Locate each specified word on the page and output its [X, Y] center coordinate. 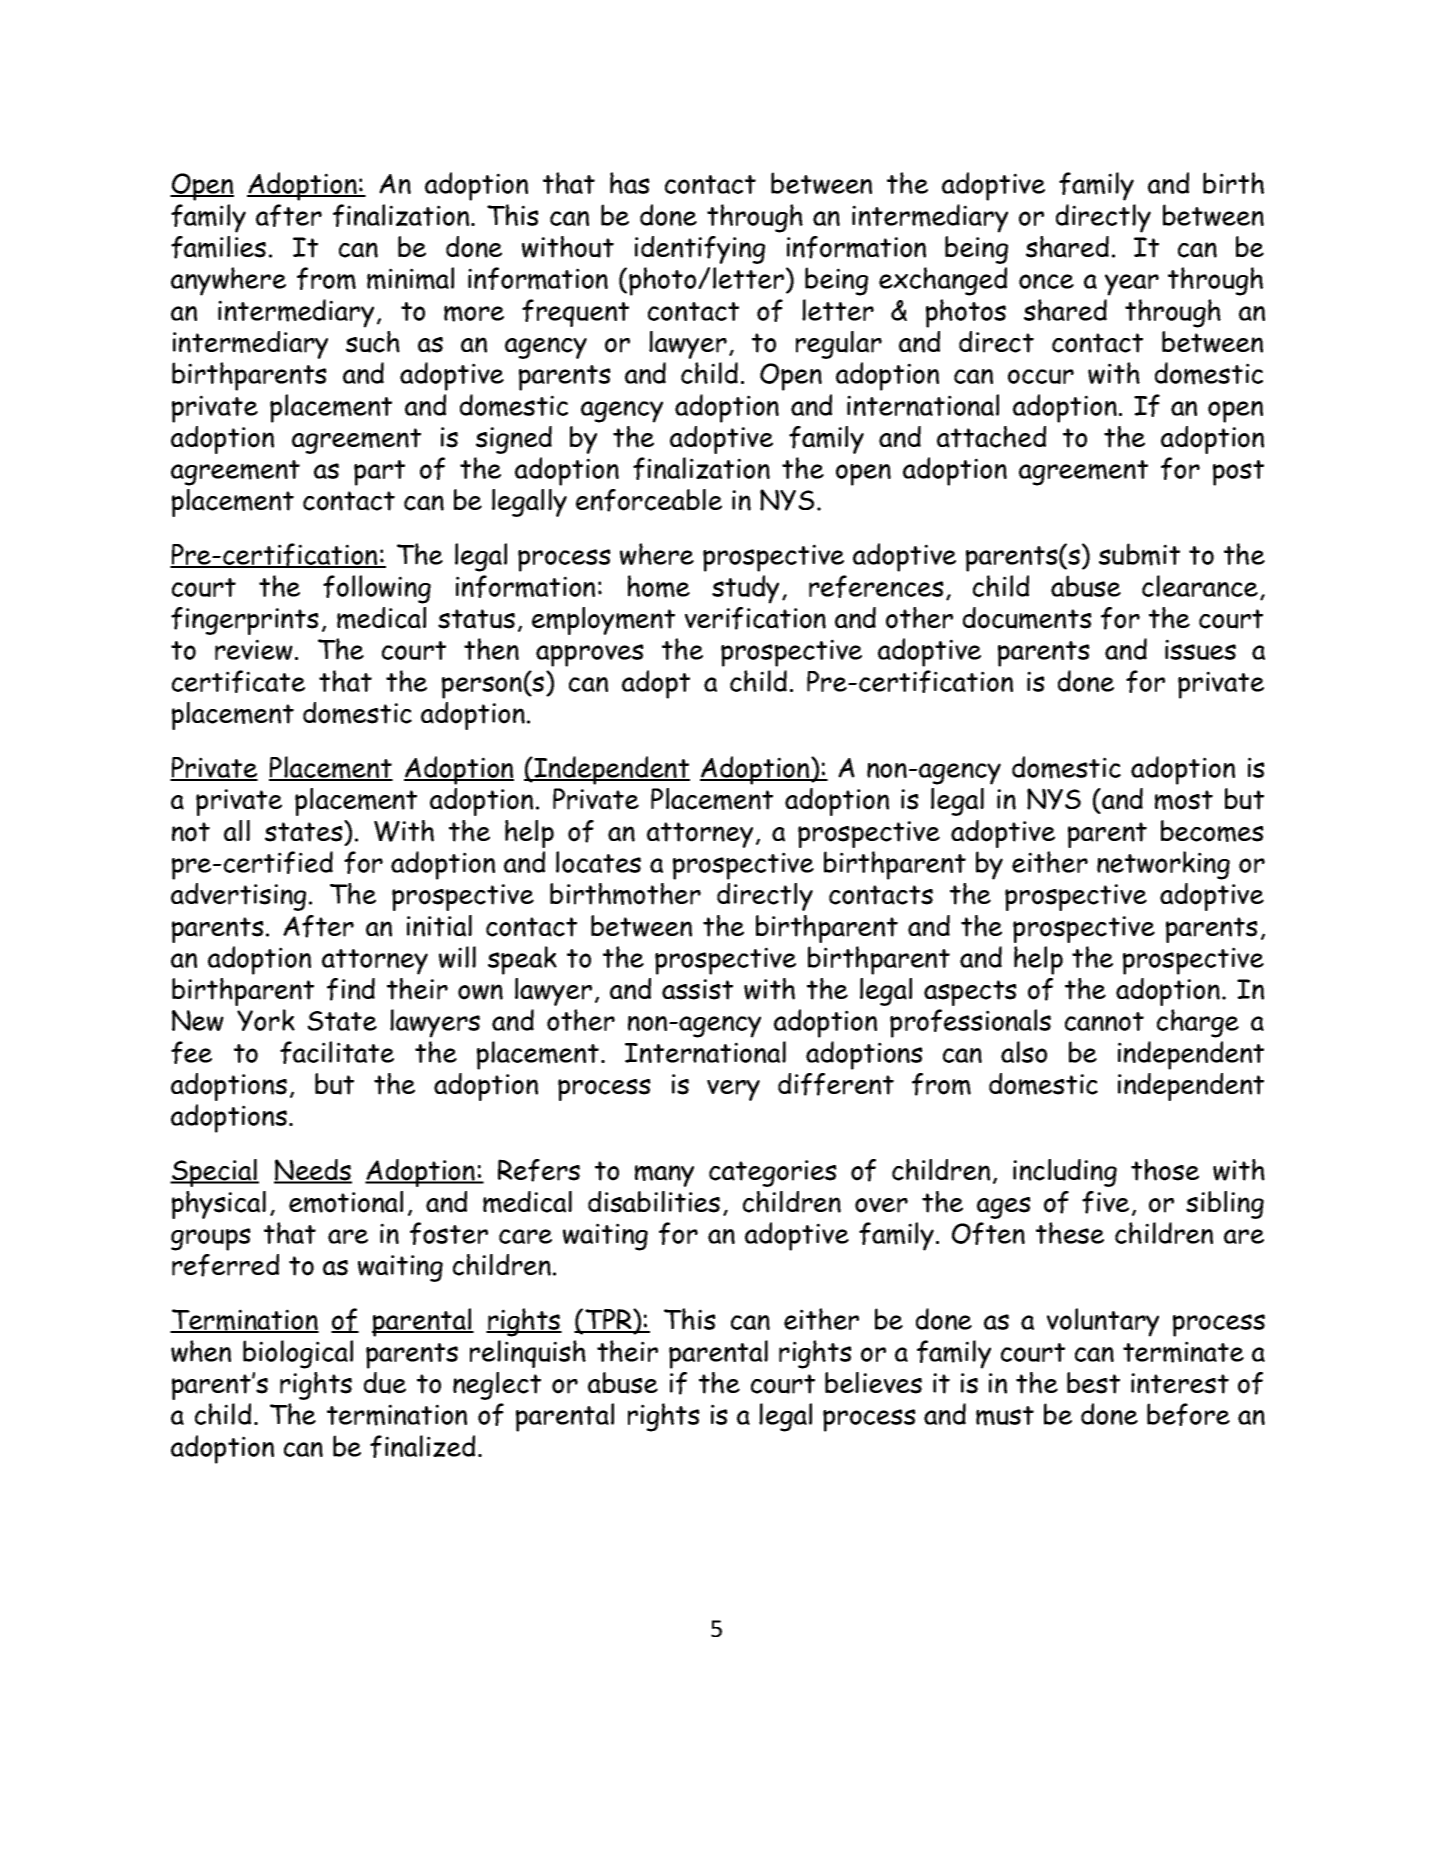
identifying [700, 250]
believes [873, 1383]
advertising [238, 897]
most [1184, 800]
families [218, 247]
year [1132, 285]
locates [598, 862]
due [385, 1383]
